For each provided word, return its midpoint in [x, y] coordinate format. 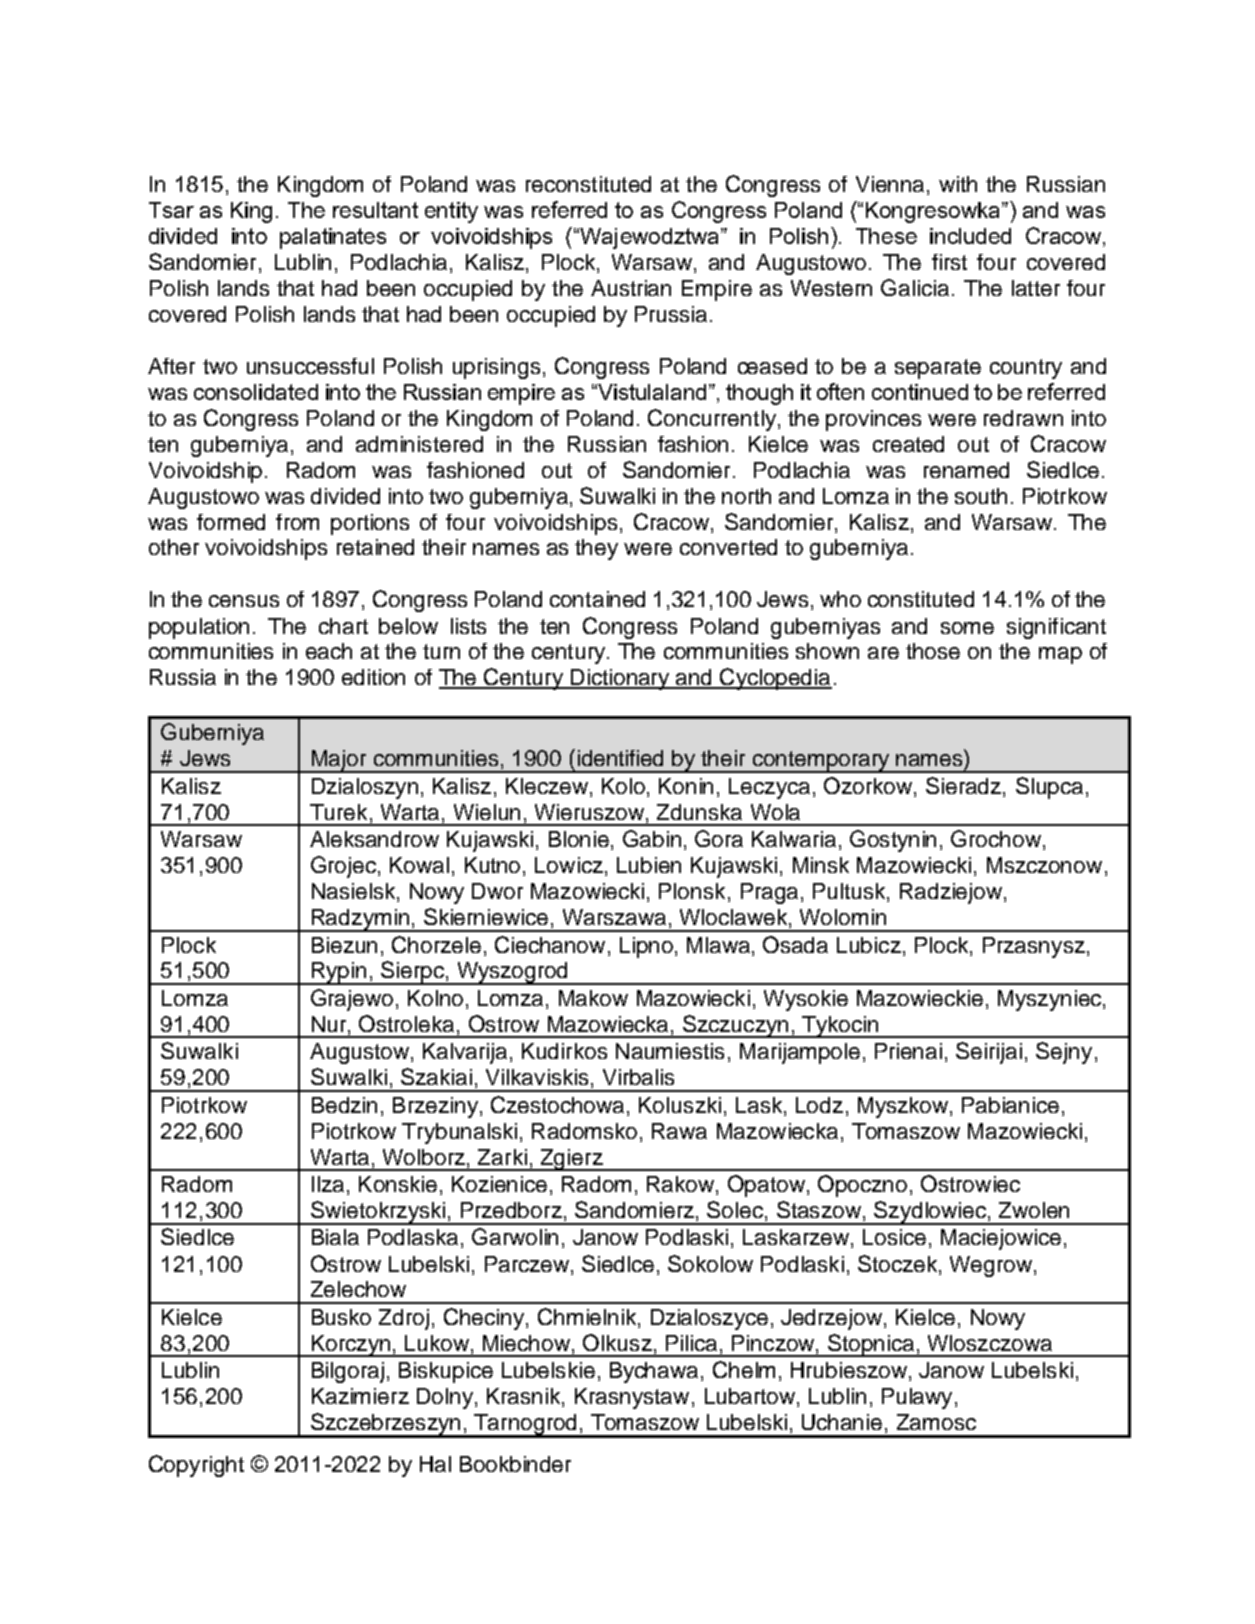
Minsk [821, 865]
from [297, 522]
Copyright [196, 1466]
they [596, 549]
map [1060, 655]
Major [339, 761]
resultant [375, 210]
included [970, 236]
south [981, 496]
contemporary [821, 762]
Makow [593, 998]
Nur [330, 1025]
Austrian [631, 288]
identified [620, 758]
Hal [435, 1464]
